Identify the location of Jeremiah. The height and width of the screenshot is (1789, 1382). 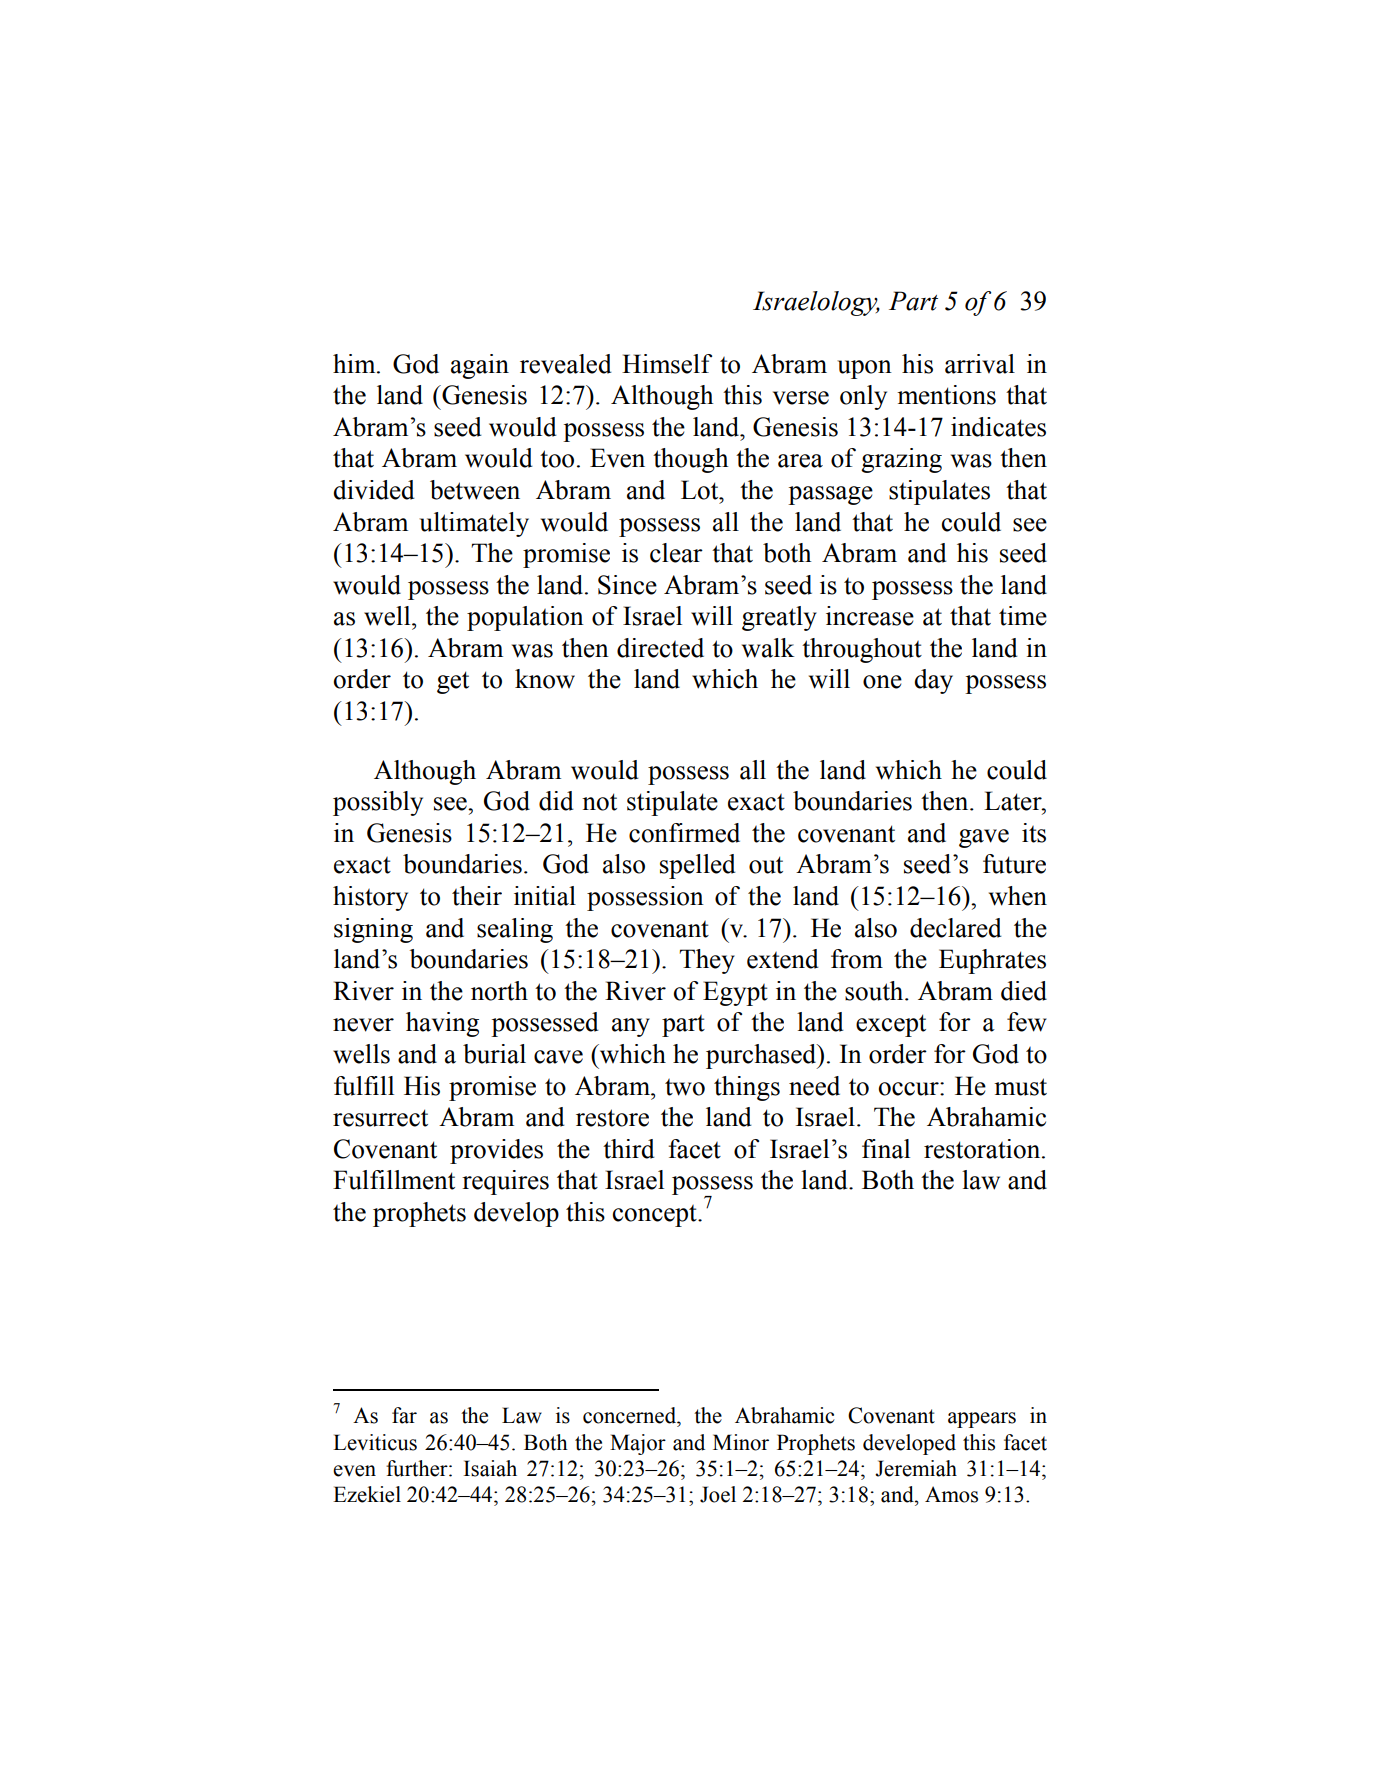
(916, 1468).
